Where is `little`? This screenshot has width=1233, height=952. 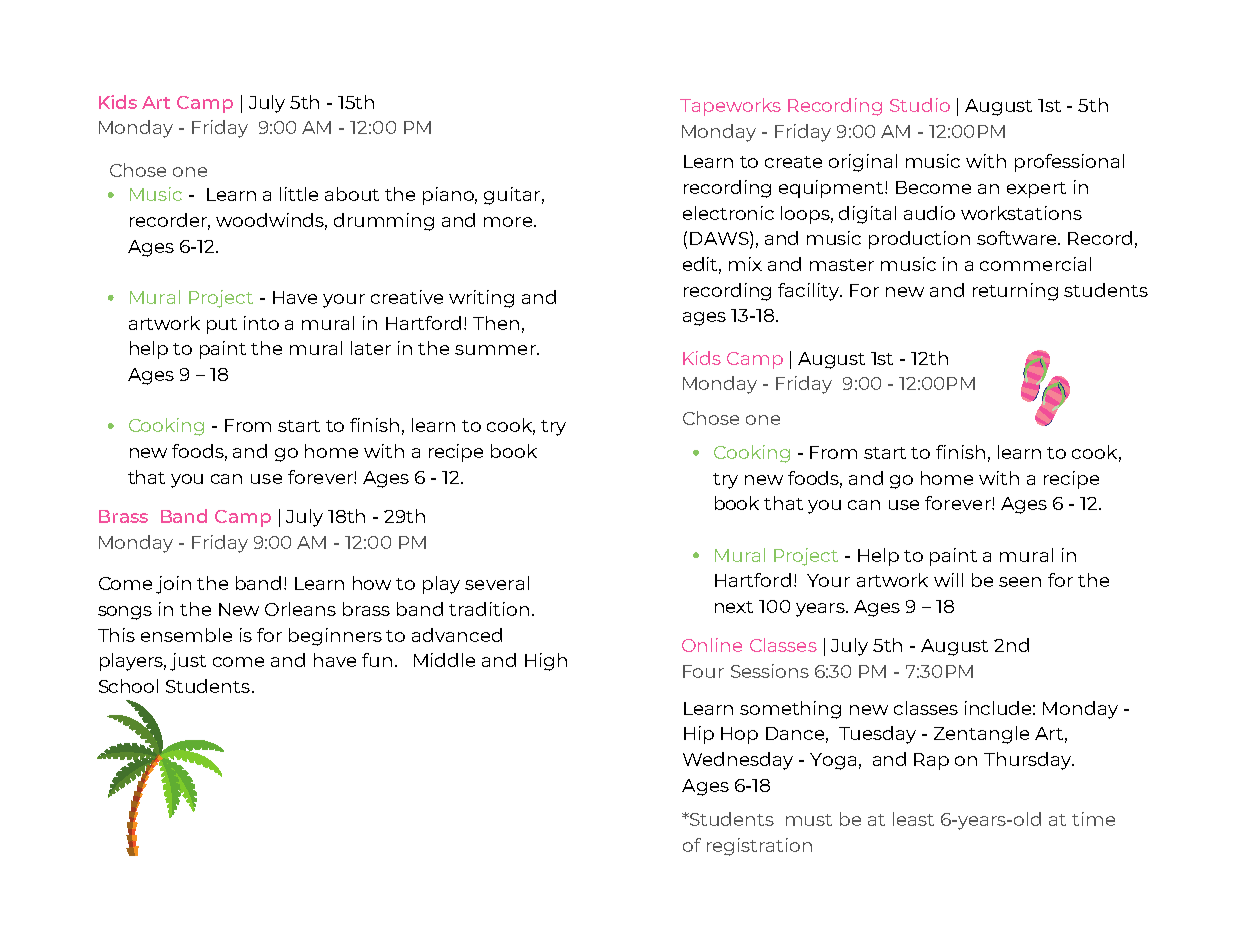
little is located at coordinates (299, 194).
